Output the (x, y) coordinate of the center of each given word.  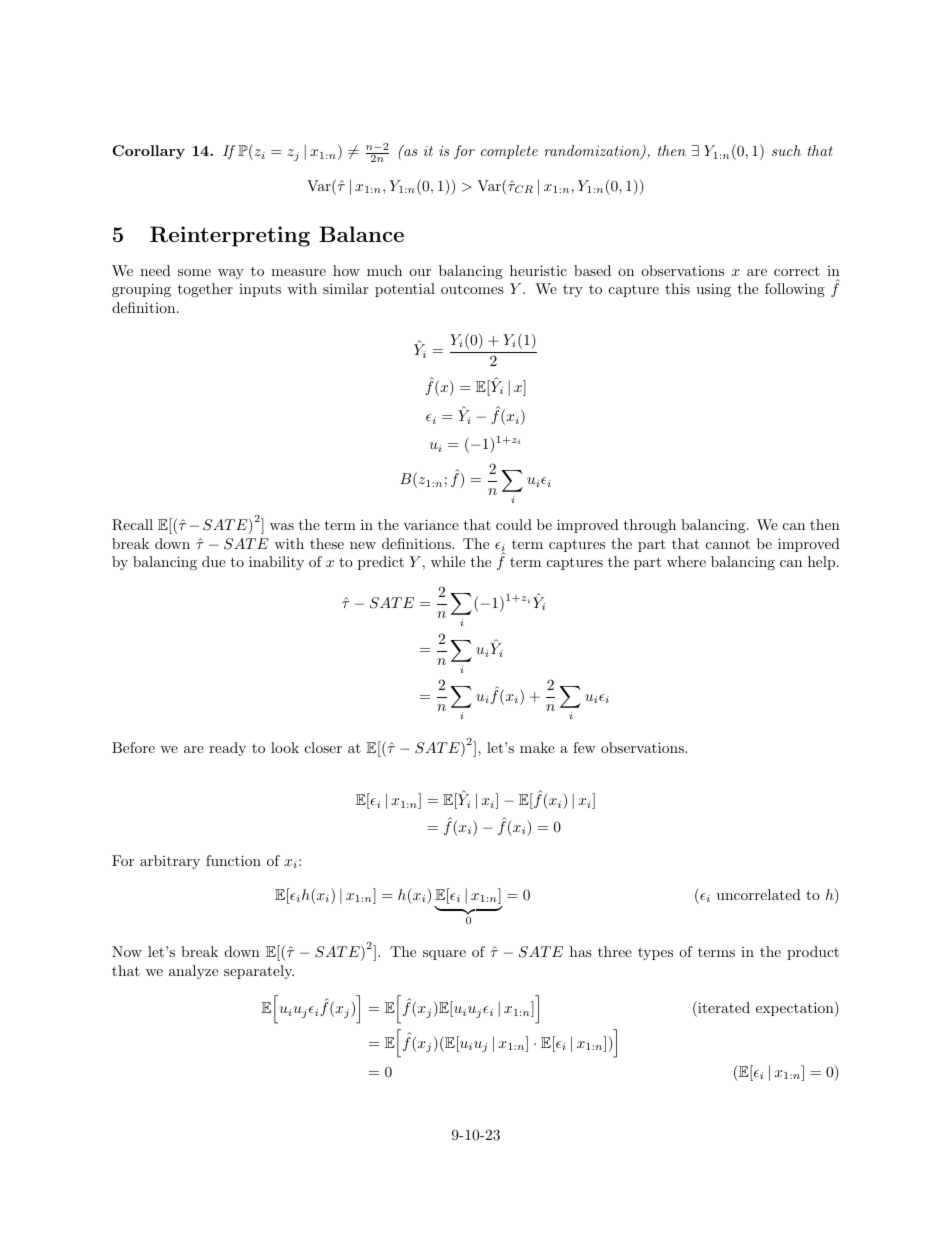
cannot (728, 544)
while (448, 561)
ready (227, 749)
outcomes (472, 289)
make (537, 747)
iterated (723, 1009)
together (205, 290)
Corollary (148, 152)
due (214, 561)
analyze (193, 972)
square (444, 955)
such (786, 150)
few (584, 747)
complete (509, 152)
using (713, 290)
